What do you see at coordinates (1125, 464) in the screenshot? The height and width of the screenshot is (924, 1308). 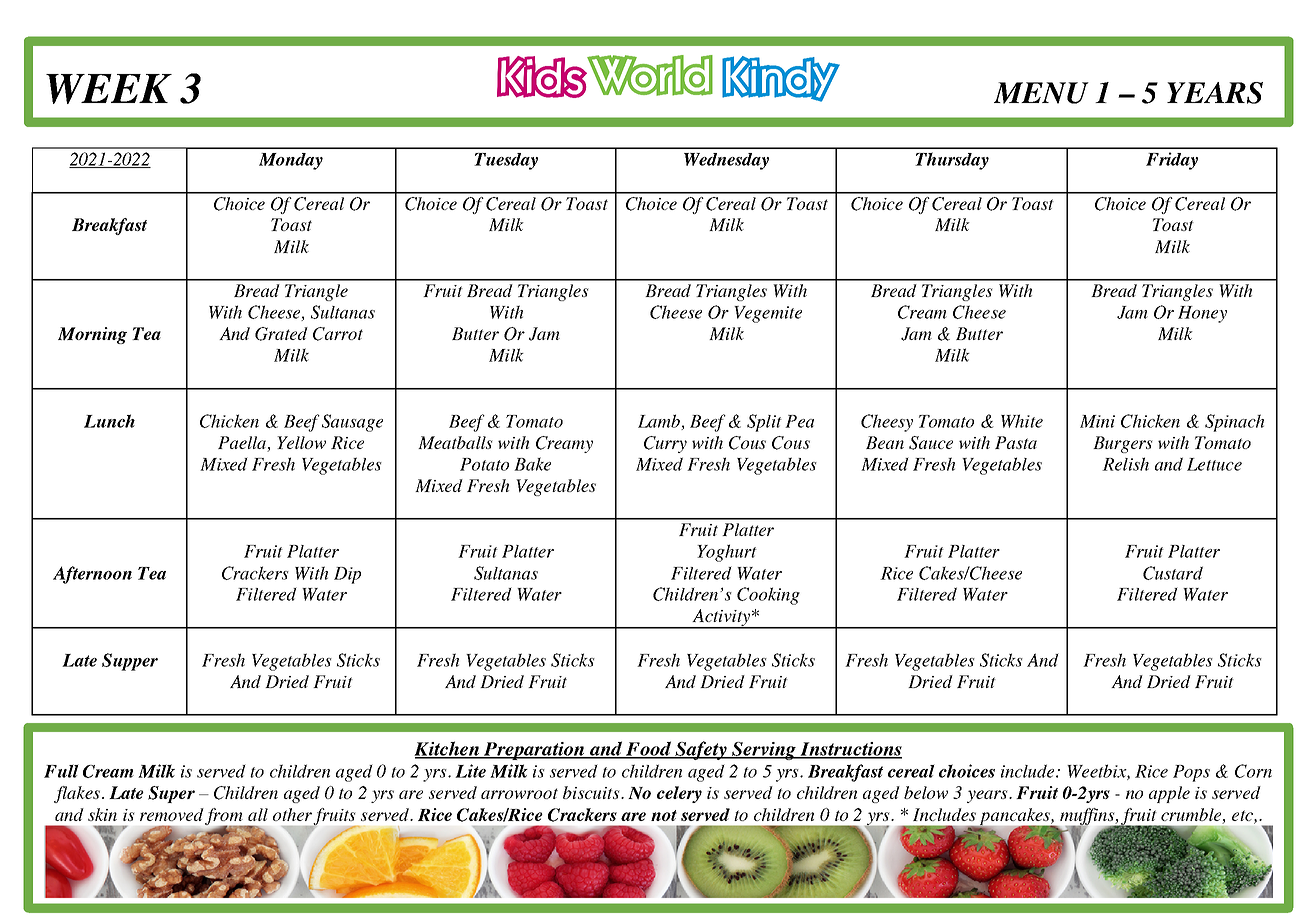 I see `Relish` at bounding box center [1125, 464].
